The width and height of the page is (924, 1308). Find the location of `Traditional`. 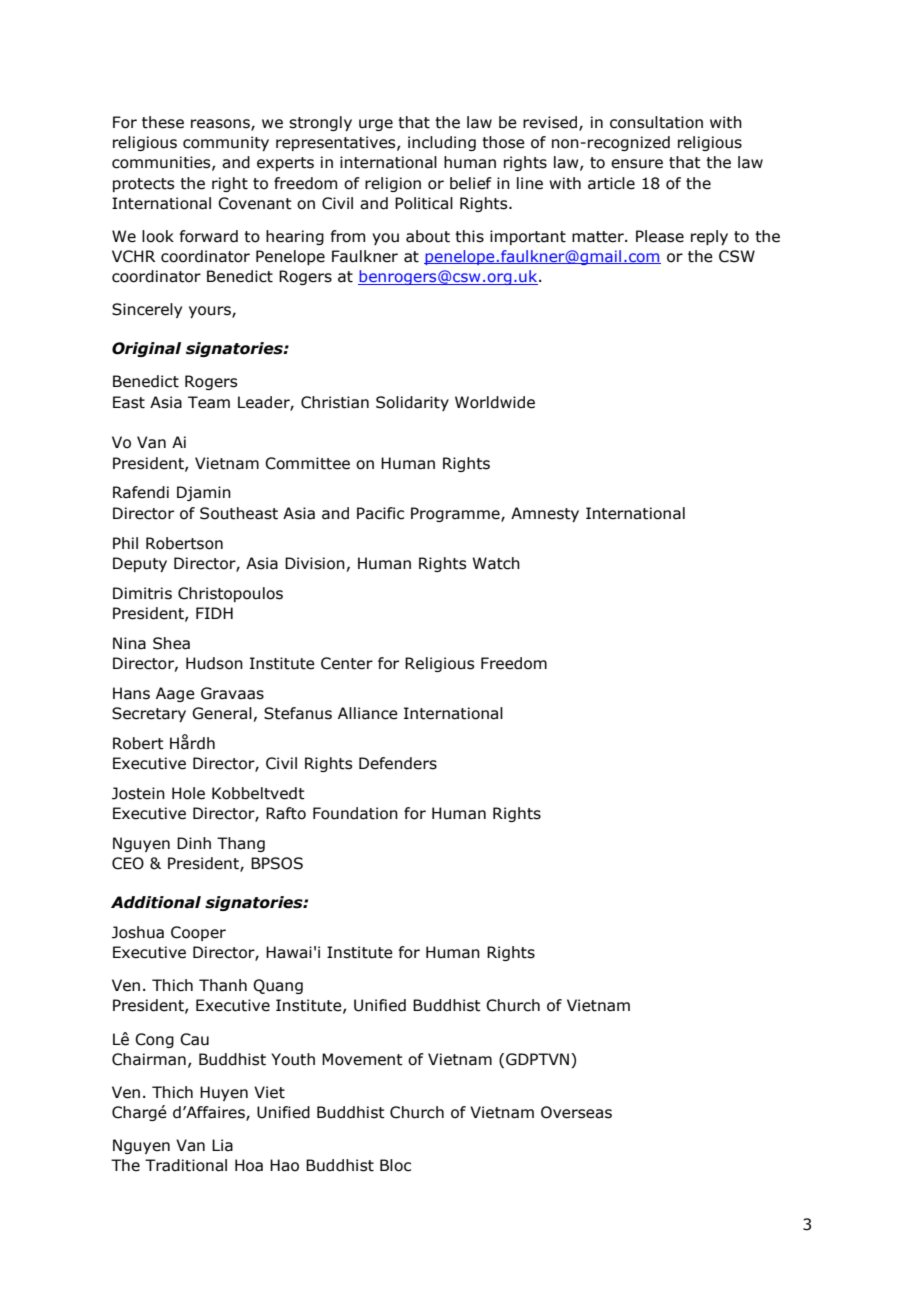

Traditional is located at coordinates (186, 1165).
